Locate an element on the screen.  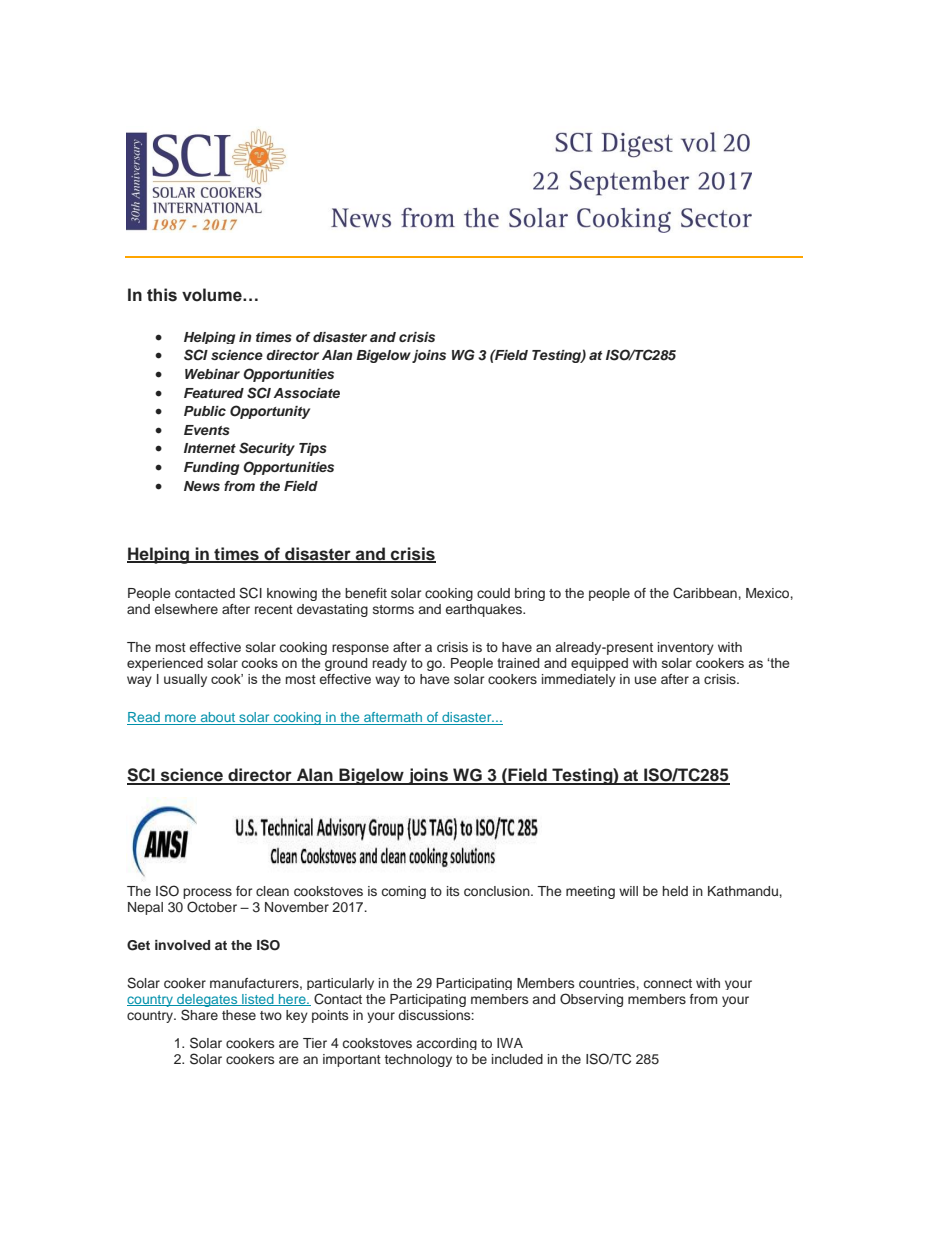
volume is located at coordinates (213, 295).
